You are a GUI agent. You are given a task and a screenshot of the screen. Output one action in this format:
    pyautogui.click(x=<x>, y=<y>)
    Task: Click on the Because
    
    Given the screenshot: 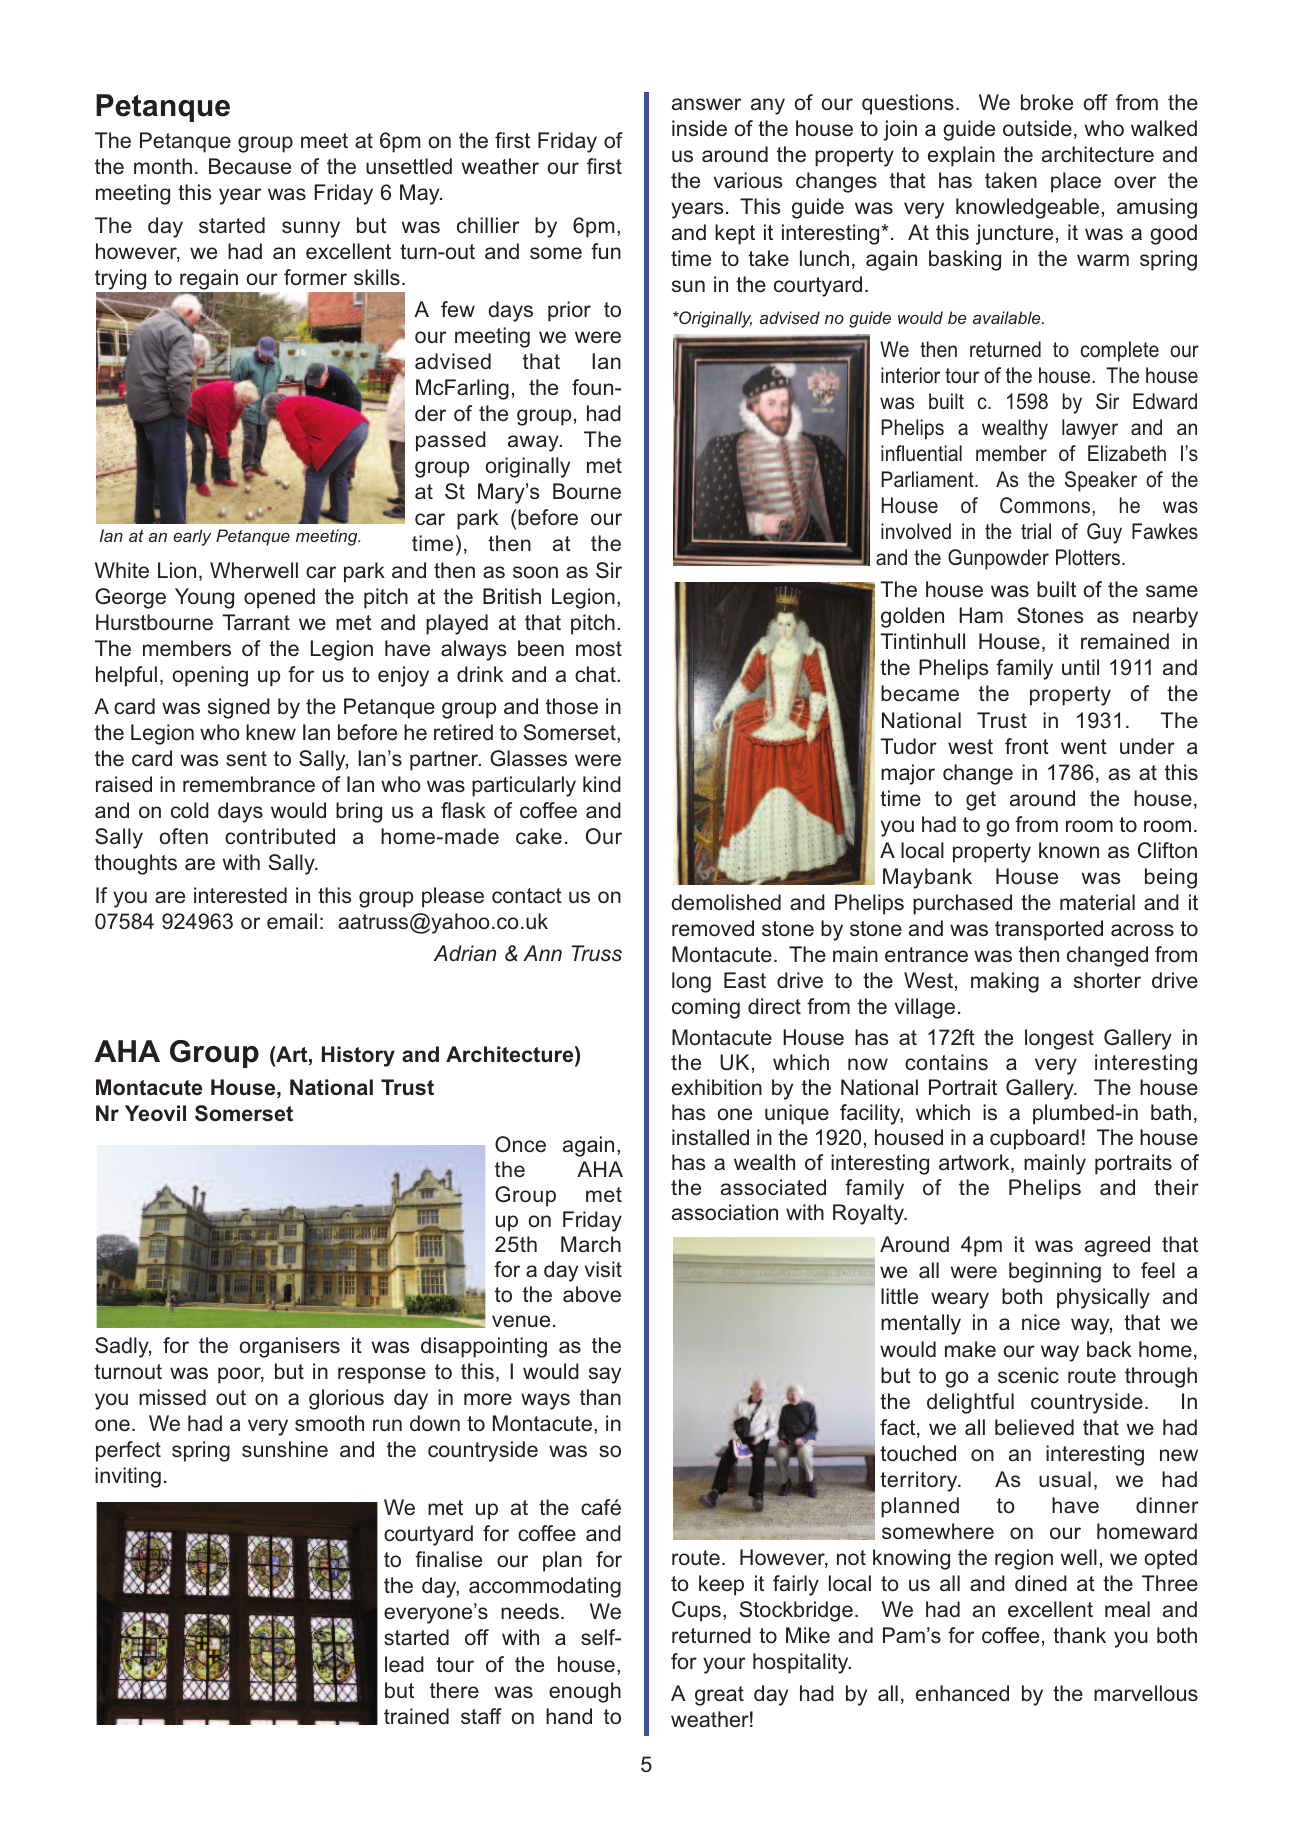 What is the action you would take?
    pyautogui.click(x=250, y=166)
